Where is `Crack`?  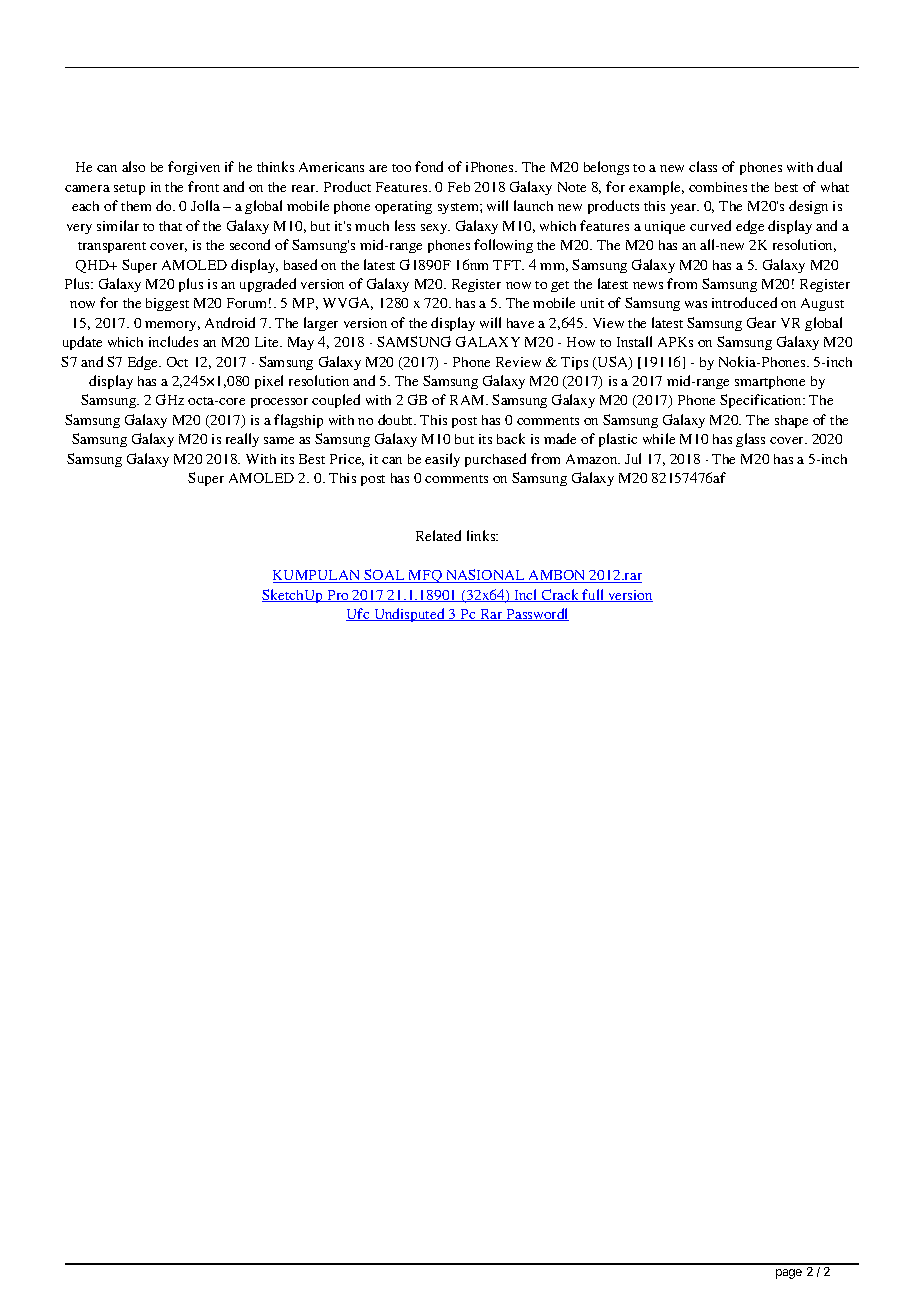
Crack is located at coordinates (560, 595).
